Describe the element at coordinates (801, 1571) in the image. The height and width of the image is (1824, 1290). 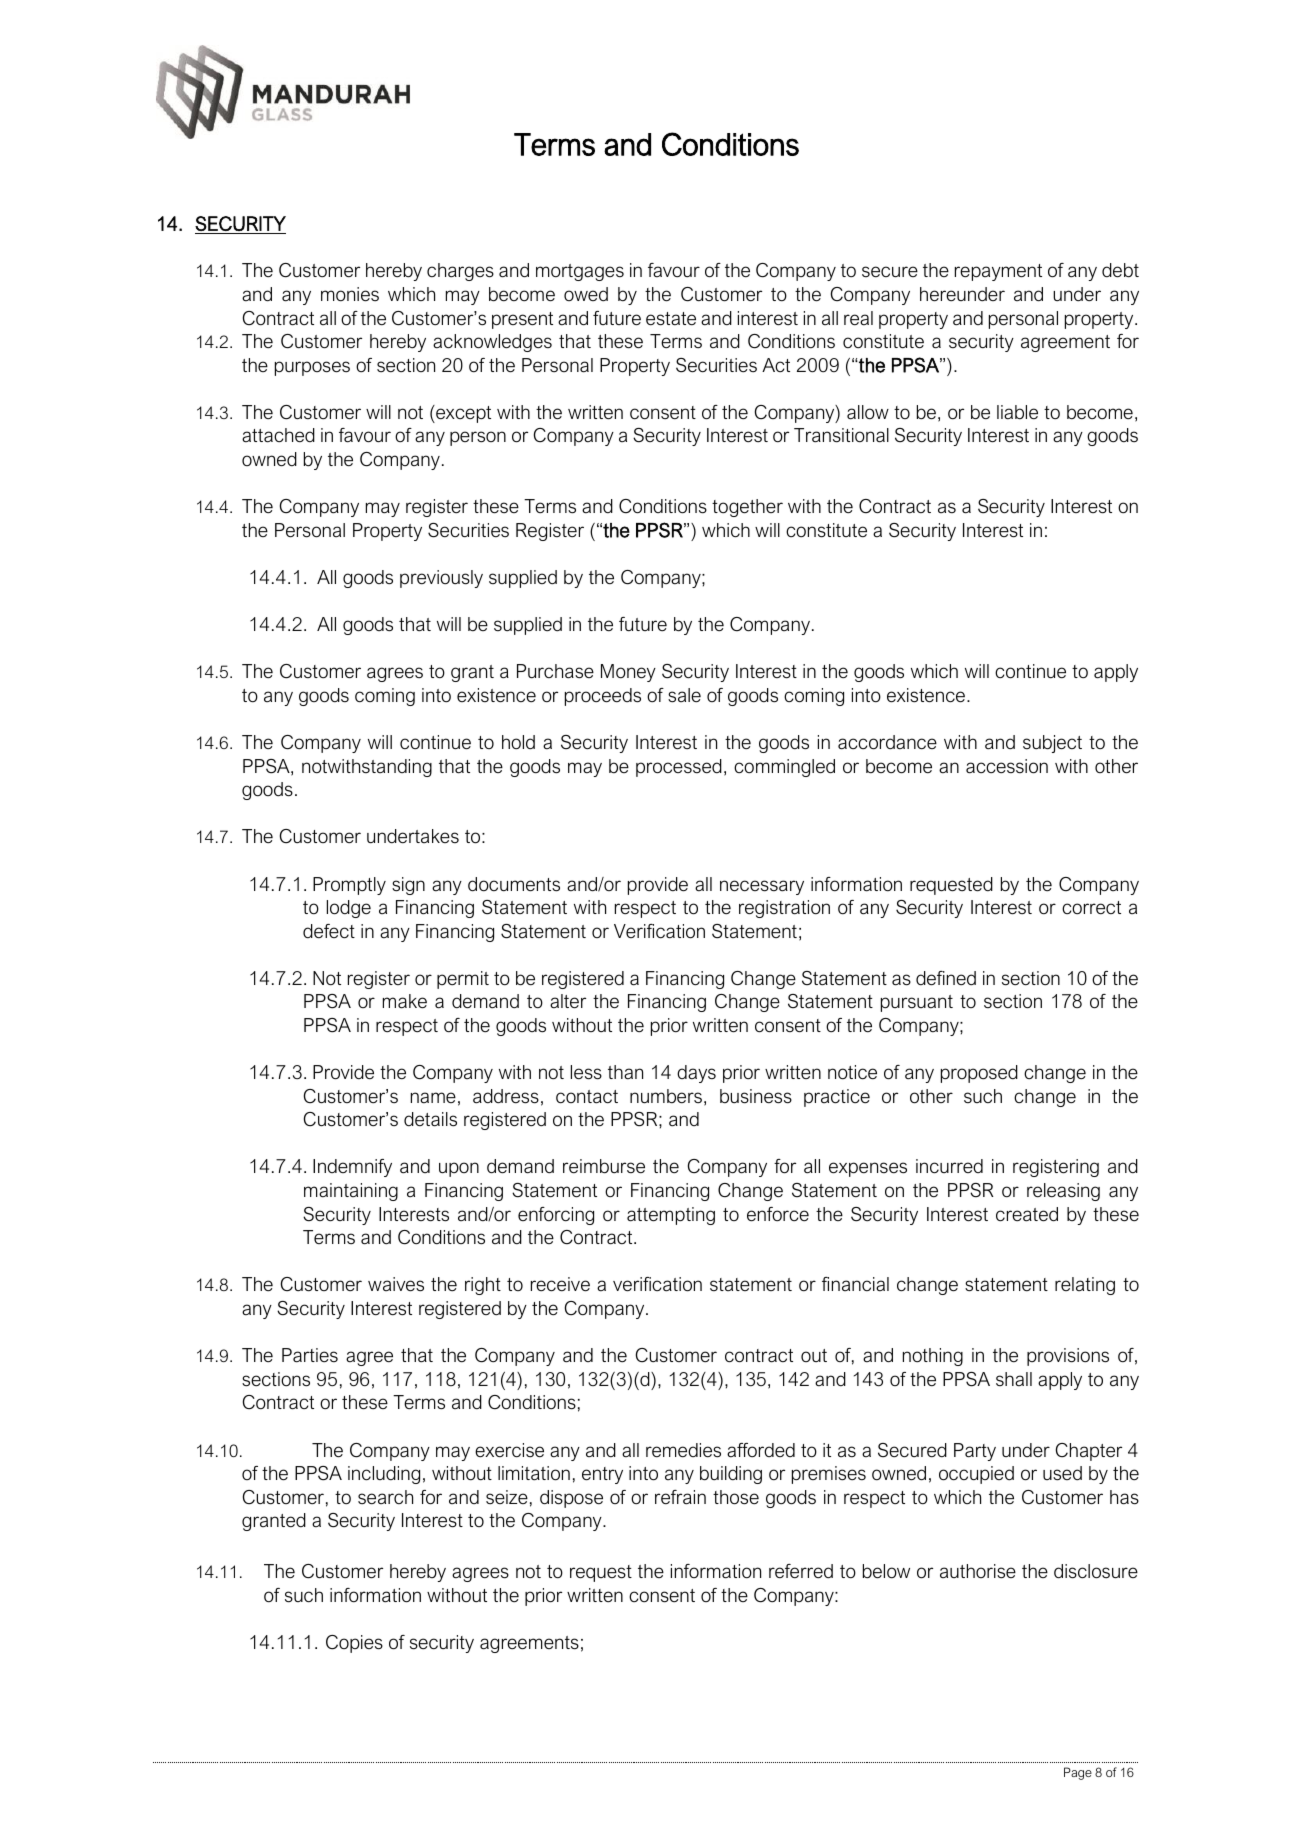
I see `referred` at that location.
